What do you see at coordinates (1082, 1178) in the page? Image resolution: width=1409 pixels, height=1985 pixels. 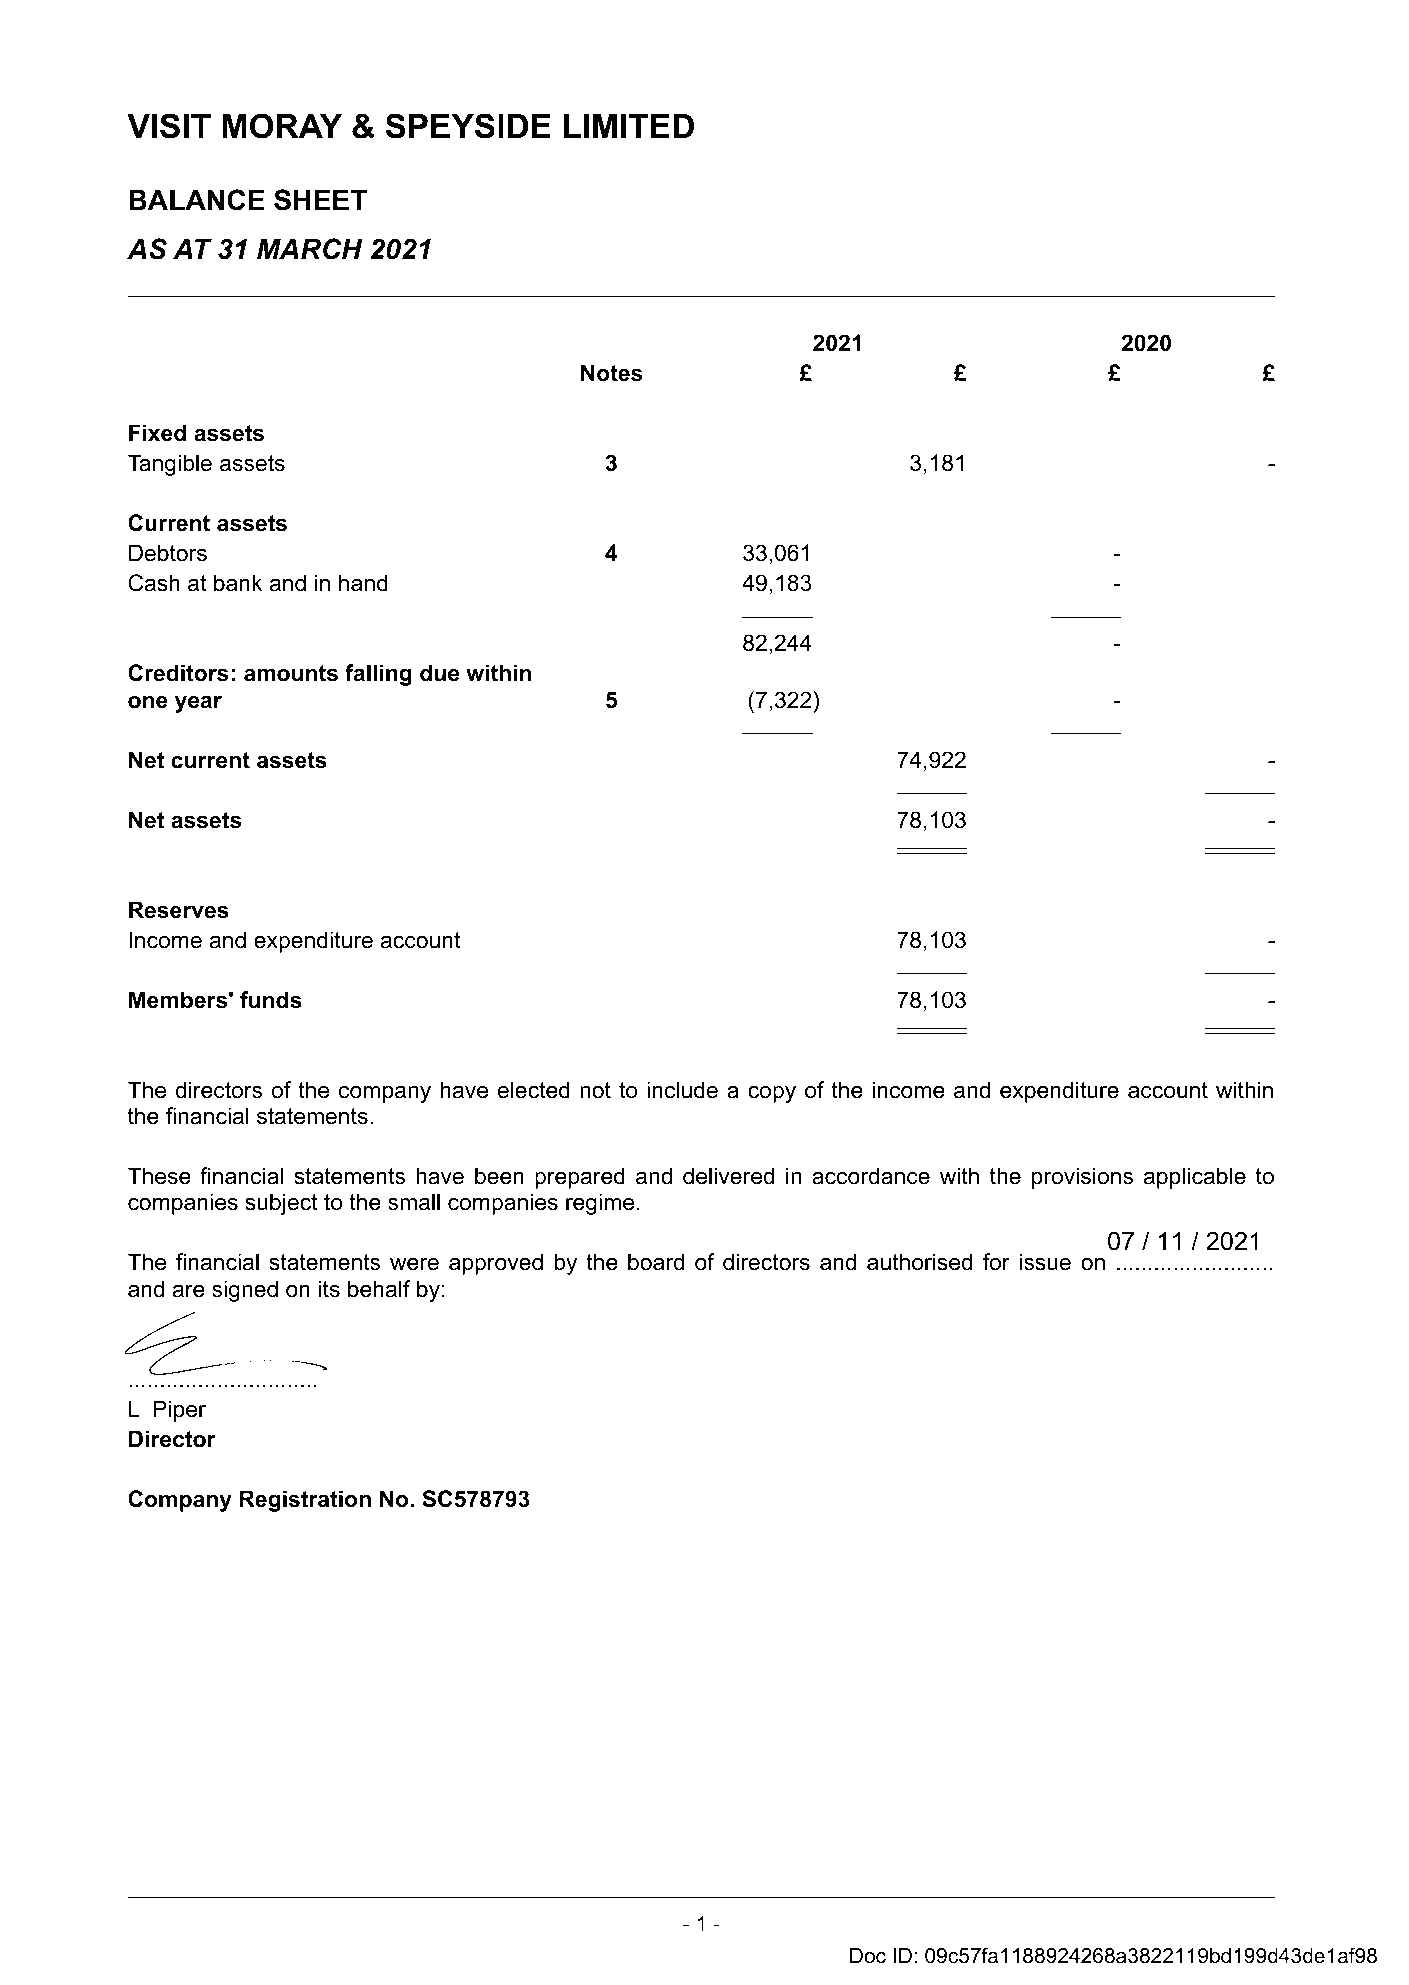 I see `provisions` at bounding box center [1082, 1178].
